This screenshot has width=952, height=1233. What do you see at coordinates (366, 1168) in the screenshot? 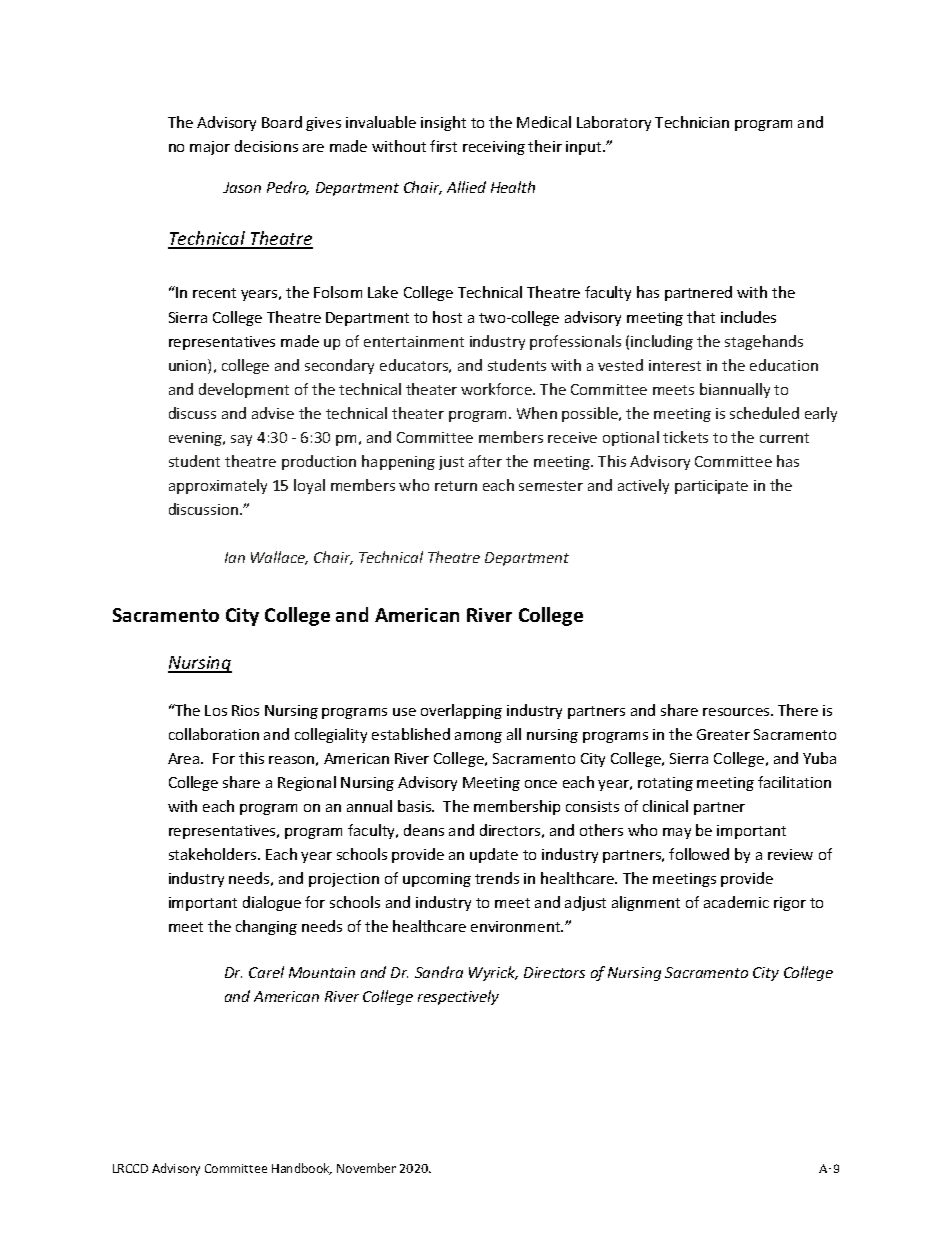
I see `November` at bounding box center [366, 1168].
